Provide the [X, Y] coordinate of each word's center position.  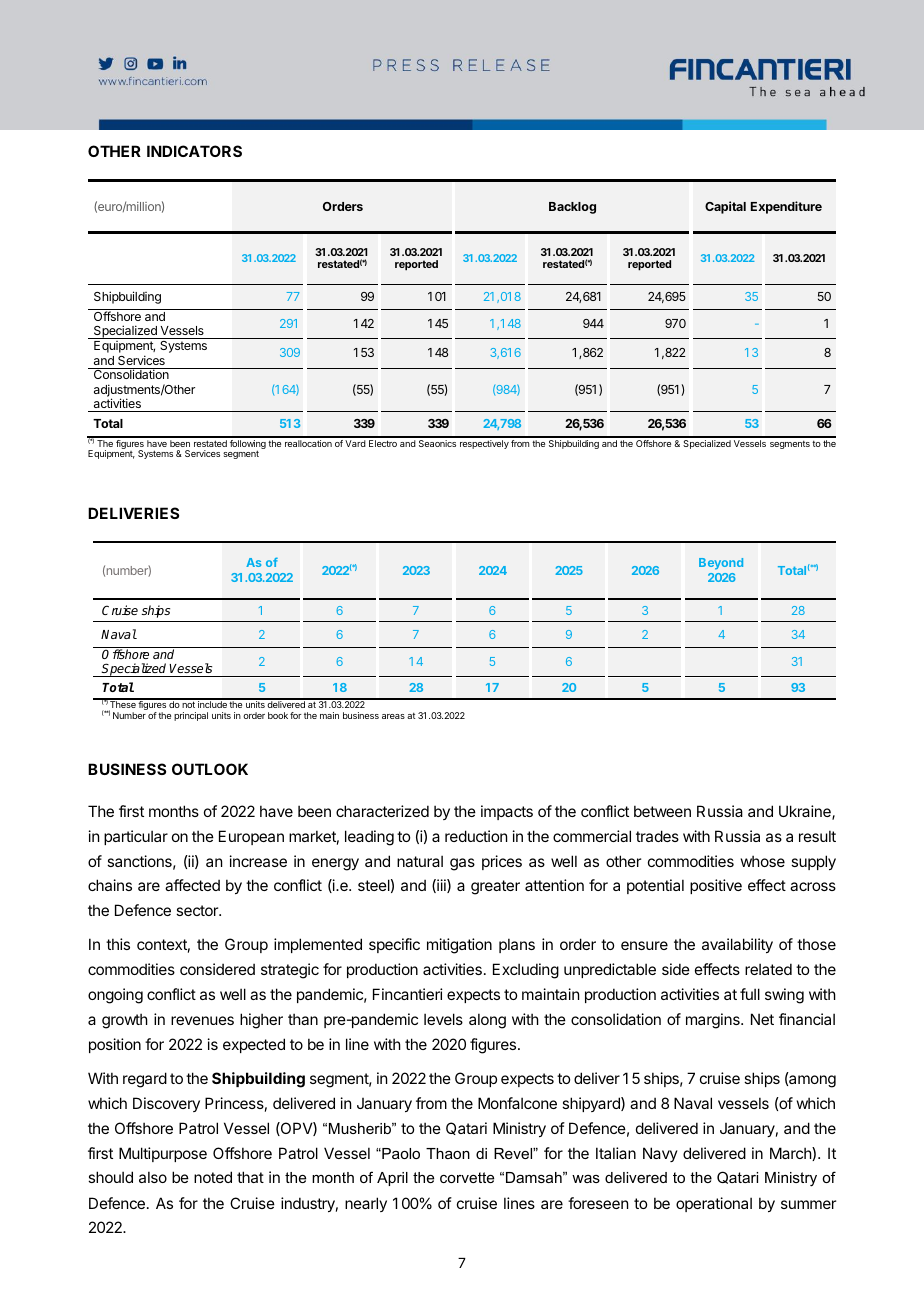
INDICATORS [194, 151]
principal [191, 716]
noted [213, 1177]
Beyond [721, 564]
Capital [725, 207]
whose [763, 861]
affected [192, 885]
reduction [476, 836]
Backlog [572, 208]
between [662, 811]
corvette [467, 1177]
